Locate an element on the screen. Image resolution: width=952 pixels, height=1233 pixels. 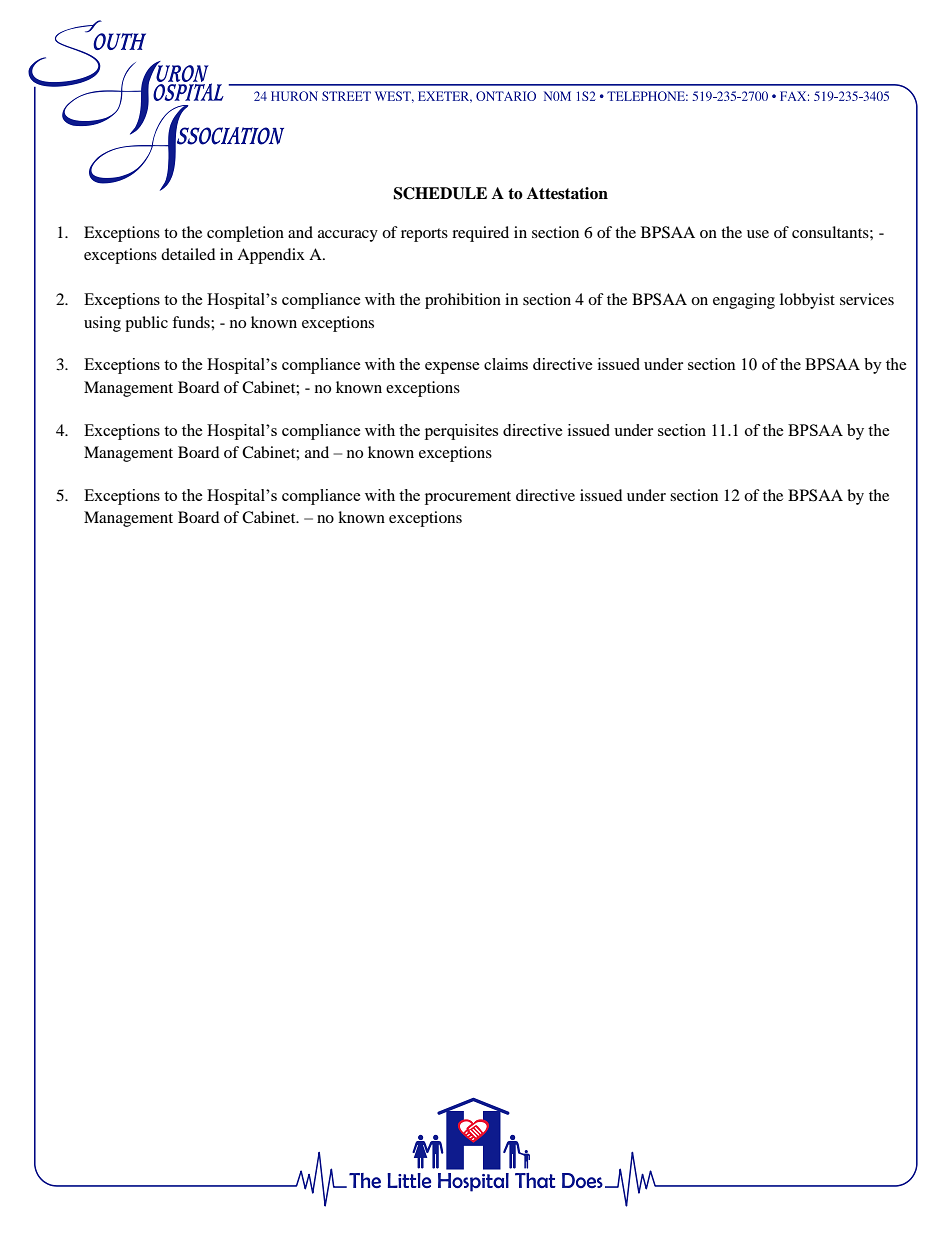
use is located at coordinates (758, 234).
